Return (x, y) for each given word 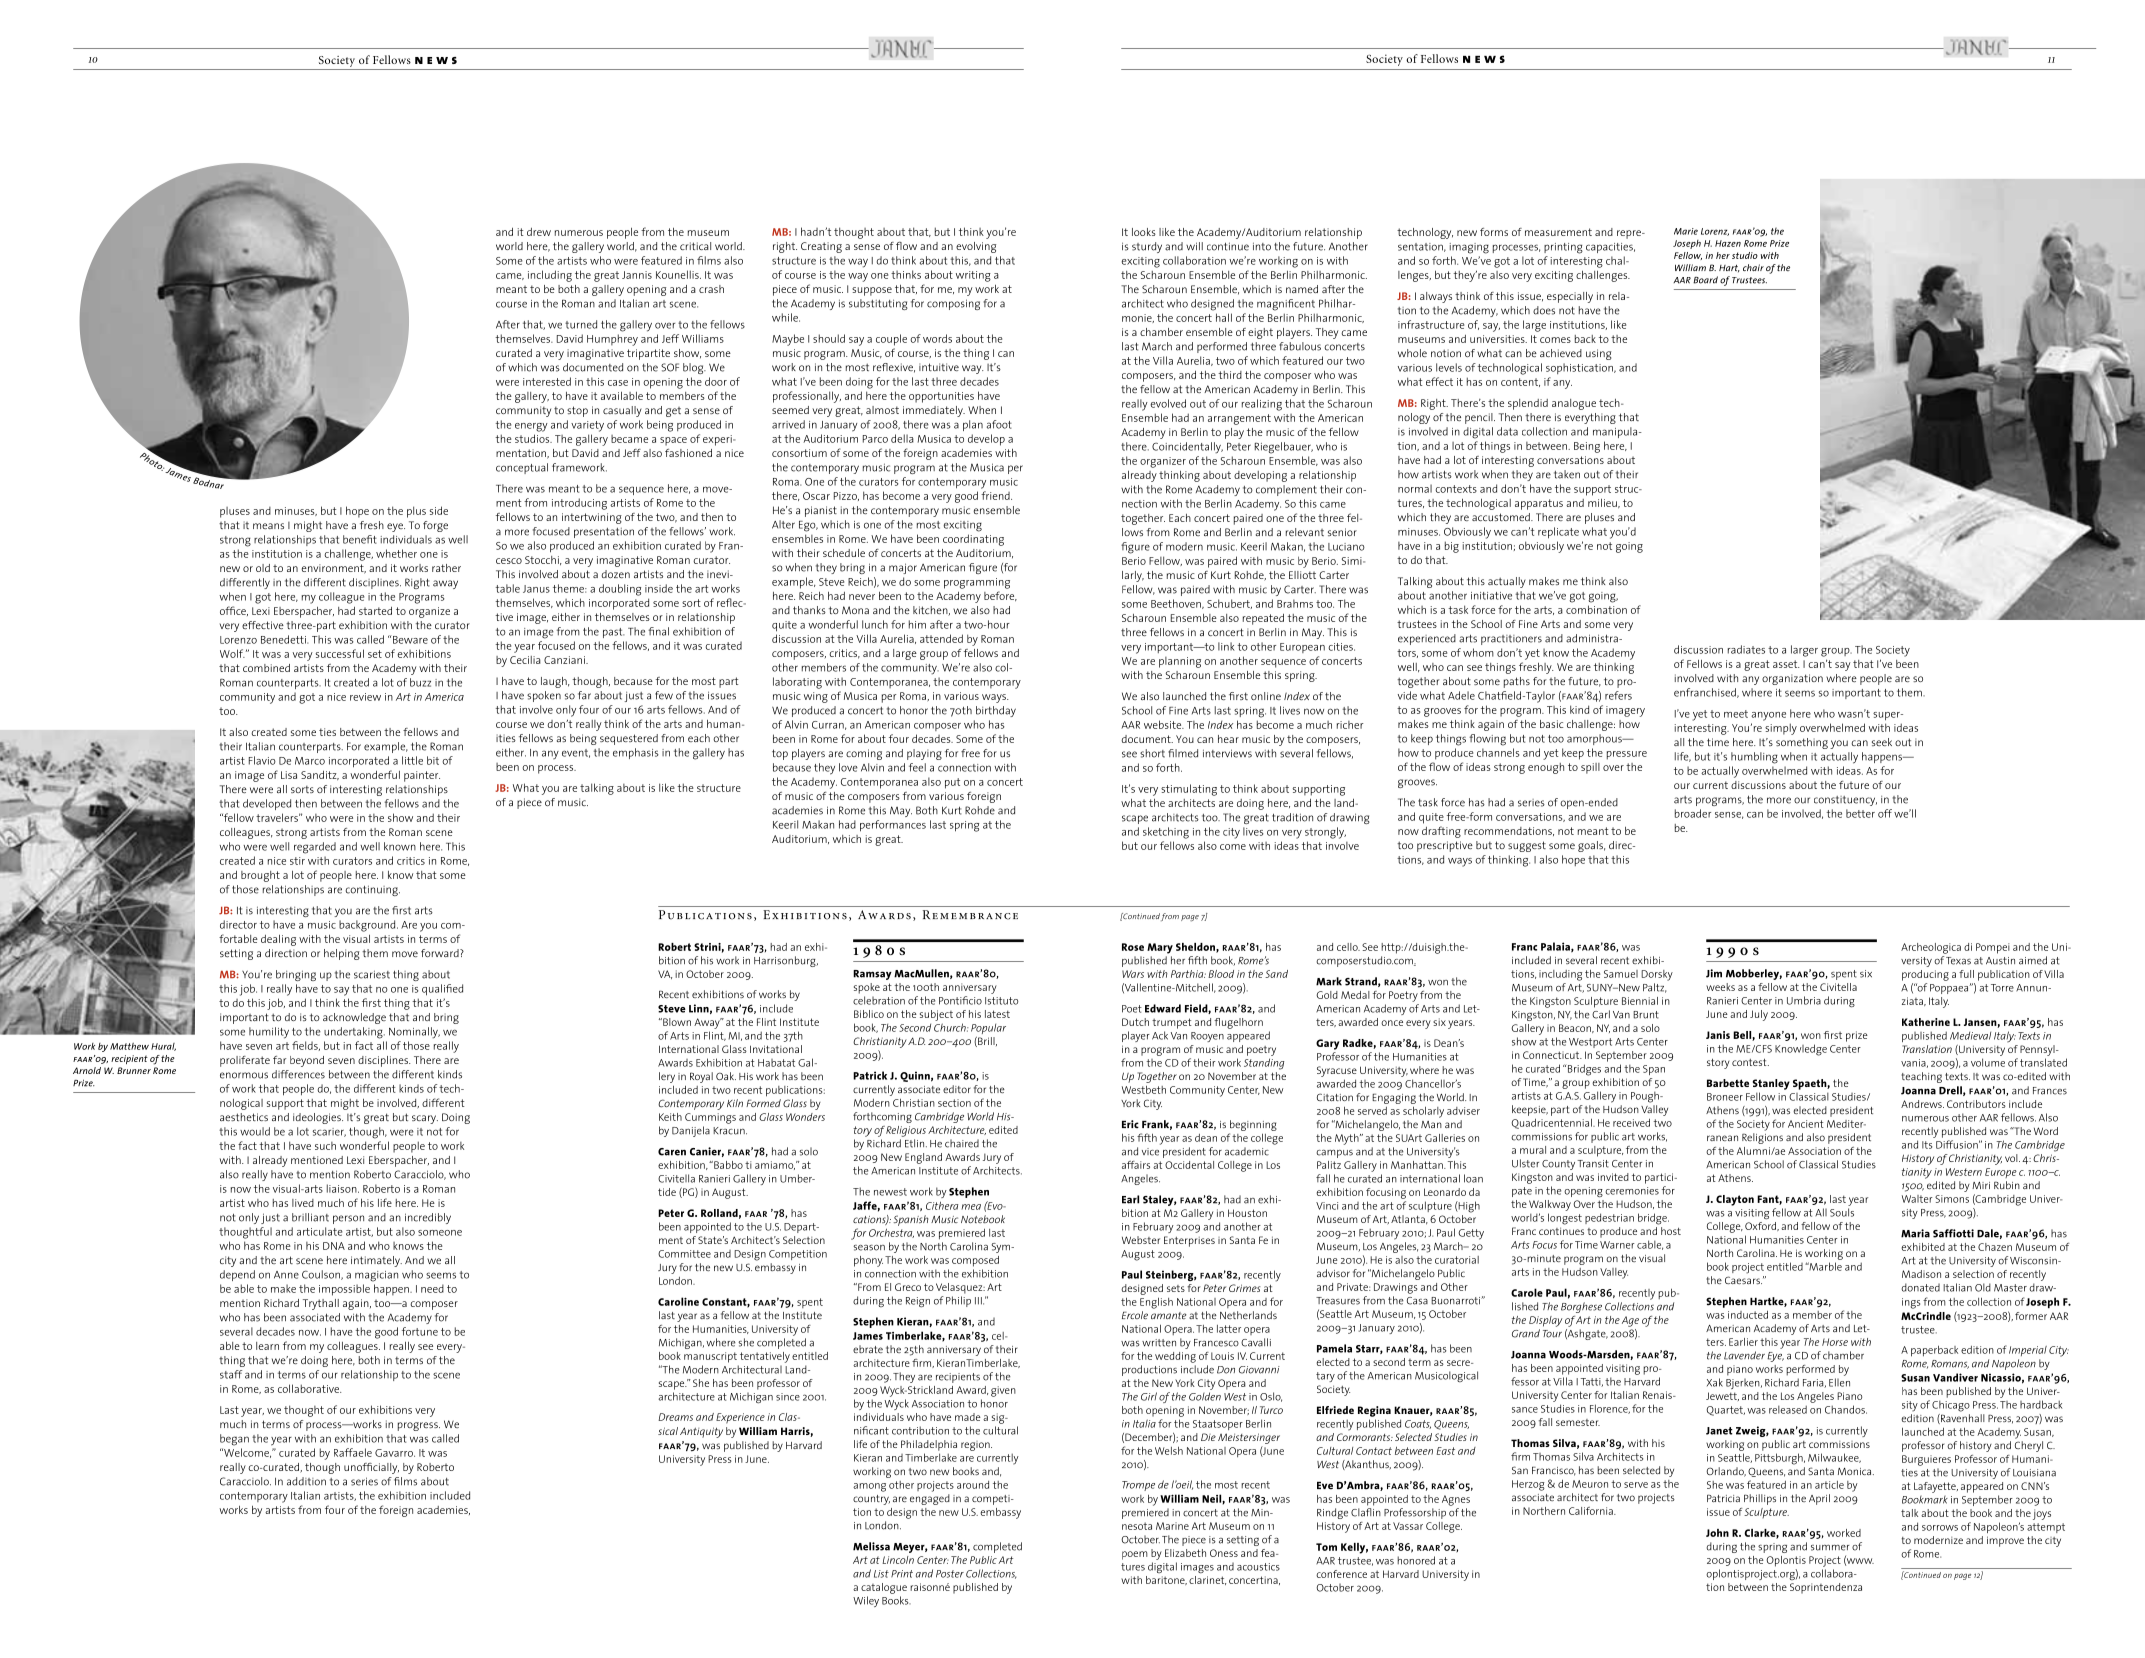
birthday (996, 711)
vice (1150, 1152)
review (365, 697)
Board (1705, 280)
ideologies (318, 1118)
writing (973, 276)
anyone (1768, 716)
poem (1135, 1555)
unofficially (371, 1468)
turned (581, 324)
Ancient (1806, 1124)
